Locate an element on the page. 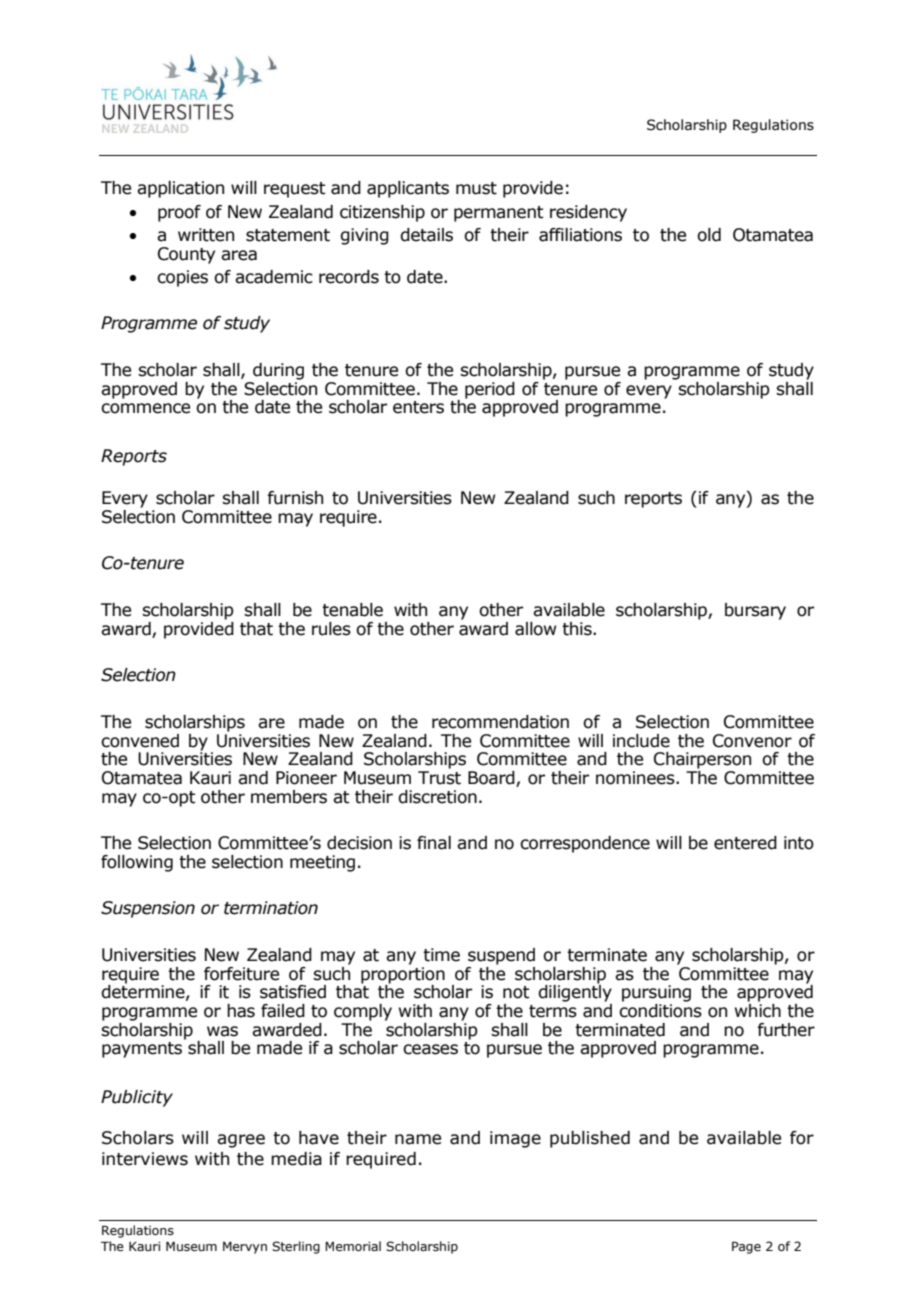 This image has width=924, height=1308. Mervyn is located at coordinates (245, 1247).
